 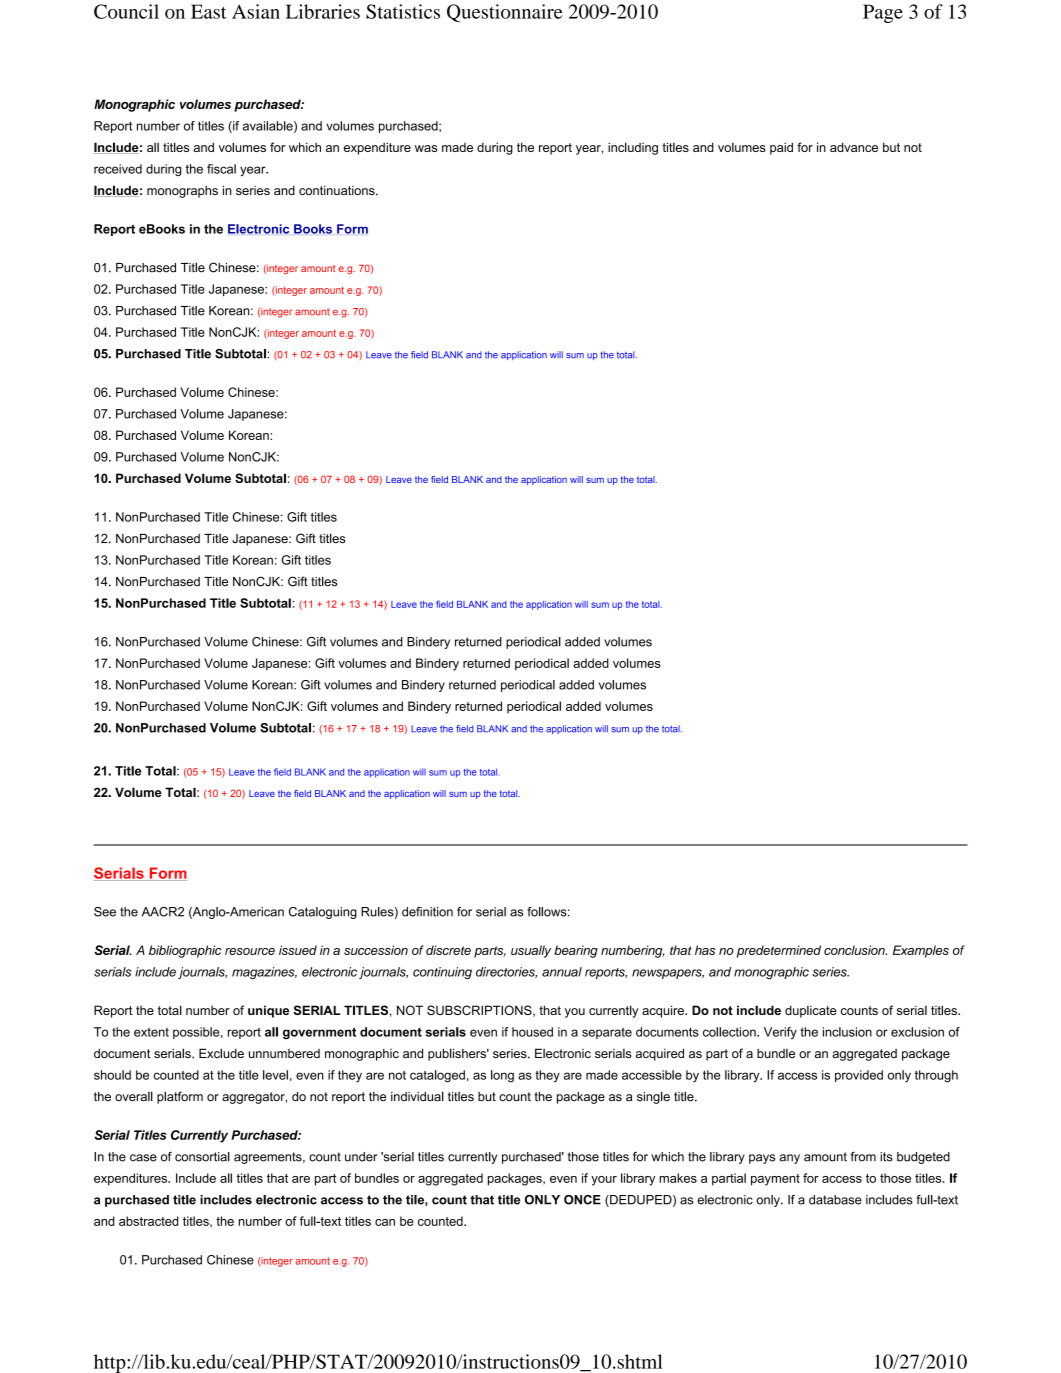 I want to click on See, so click(x=105, y=912).
